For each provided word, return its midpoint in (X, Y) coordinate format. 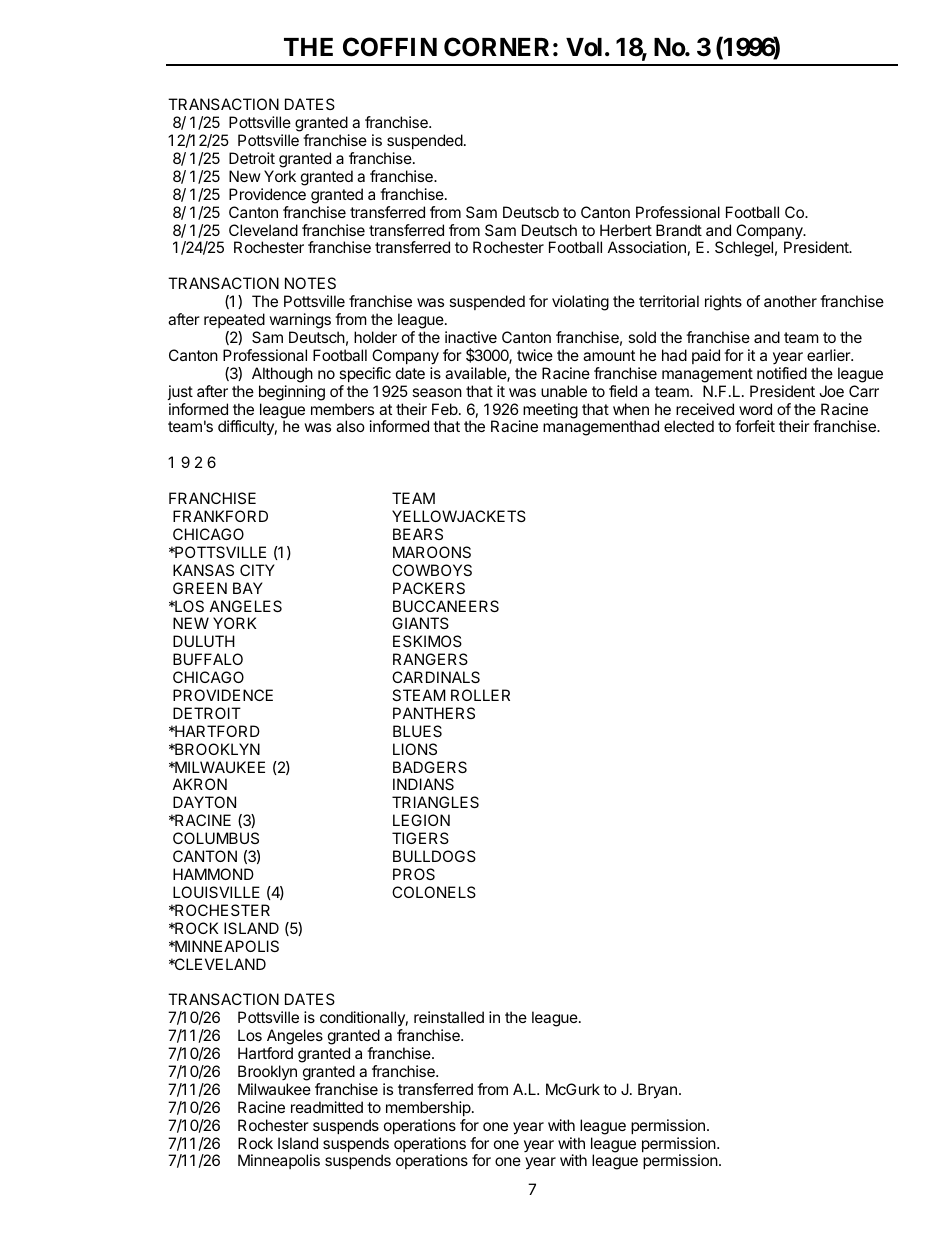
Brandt (679, 230)
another (790, 301)
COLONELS (434, 892)
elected (689, 426)
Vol (584, 47)
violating (580, 303)
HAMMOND (213, 874)
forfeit (755, 426)
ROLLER (480, 695)
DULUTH (204, 641)
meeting (550, 411)
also (350, 426)
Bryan (657, 1091)
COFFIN (390, 47)
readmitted (327, 1107)
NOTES (310, 283)
